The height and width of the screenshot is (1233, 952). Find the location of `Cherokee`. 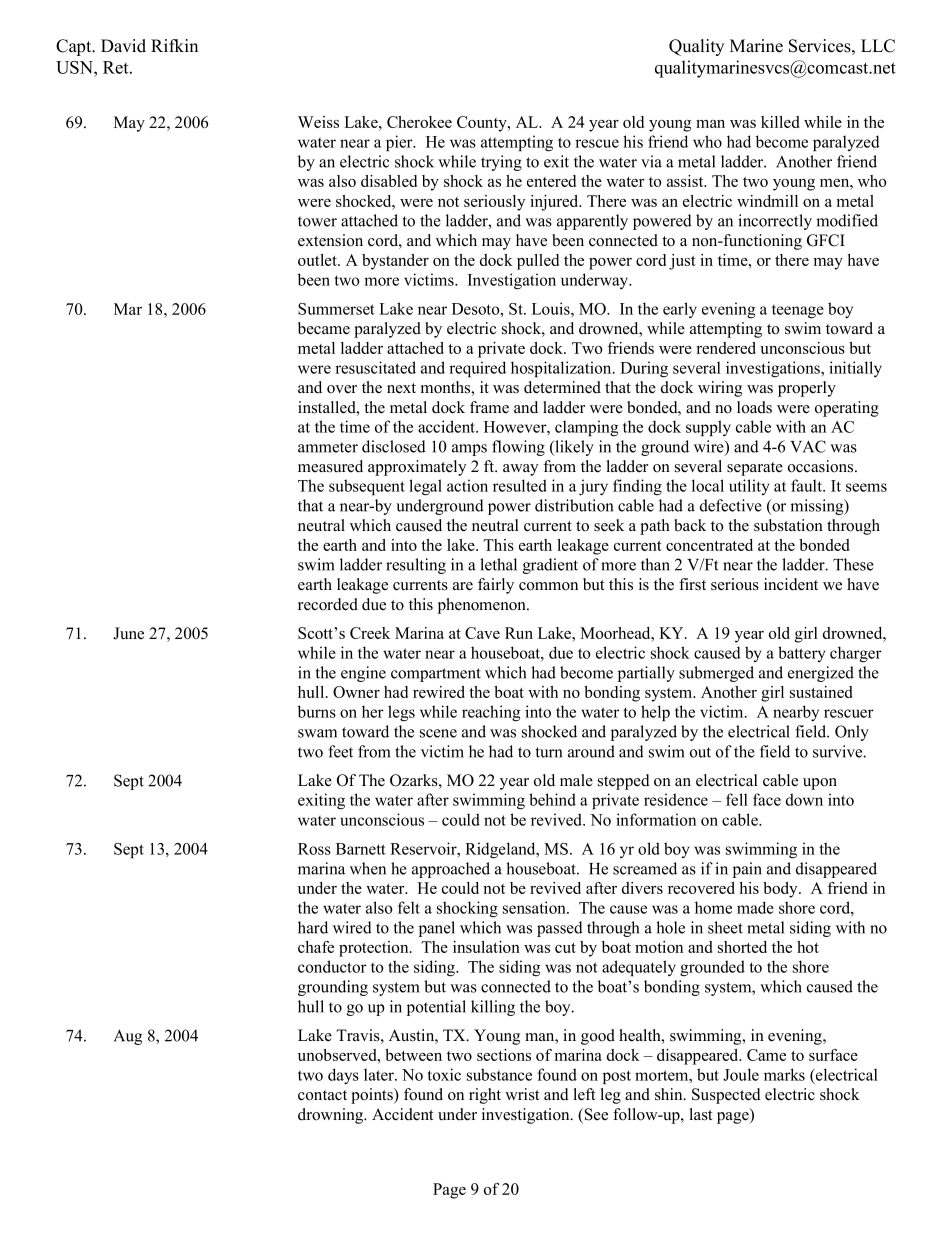

Cherokee is located at coordinates (419, 122).
